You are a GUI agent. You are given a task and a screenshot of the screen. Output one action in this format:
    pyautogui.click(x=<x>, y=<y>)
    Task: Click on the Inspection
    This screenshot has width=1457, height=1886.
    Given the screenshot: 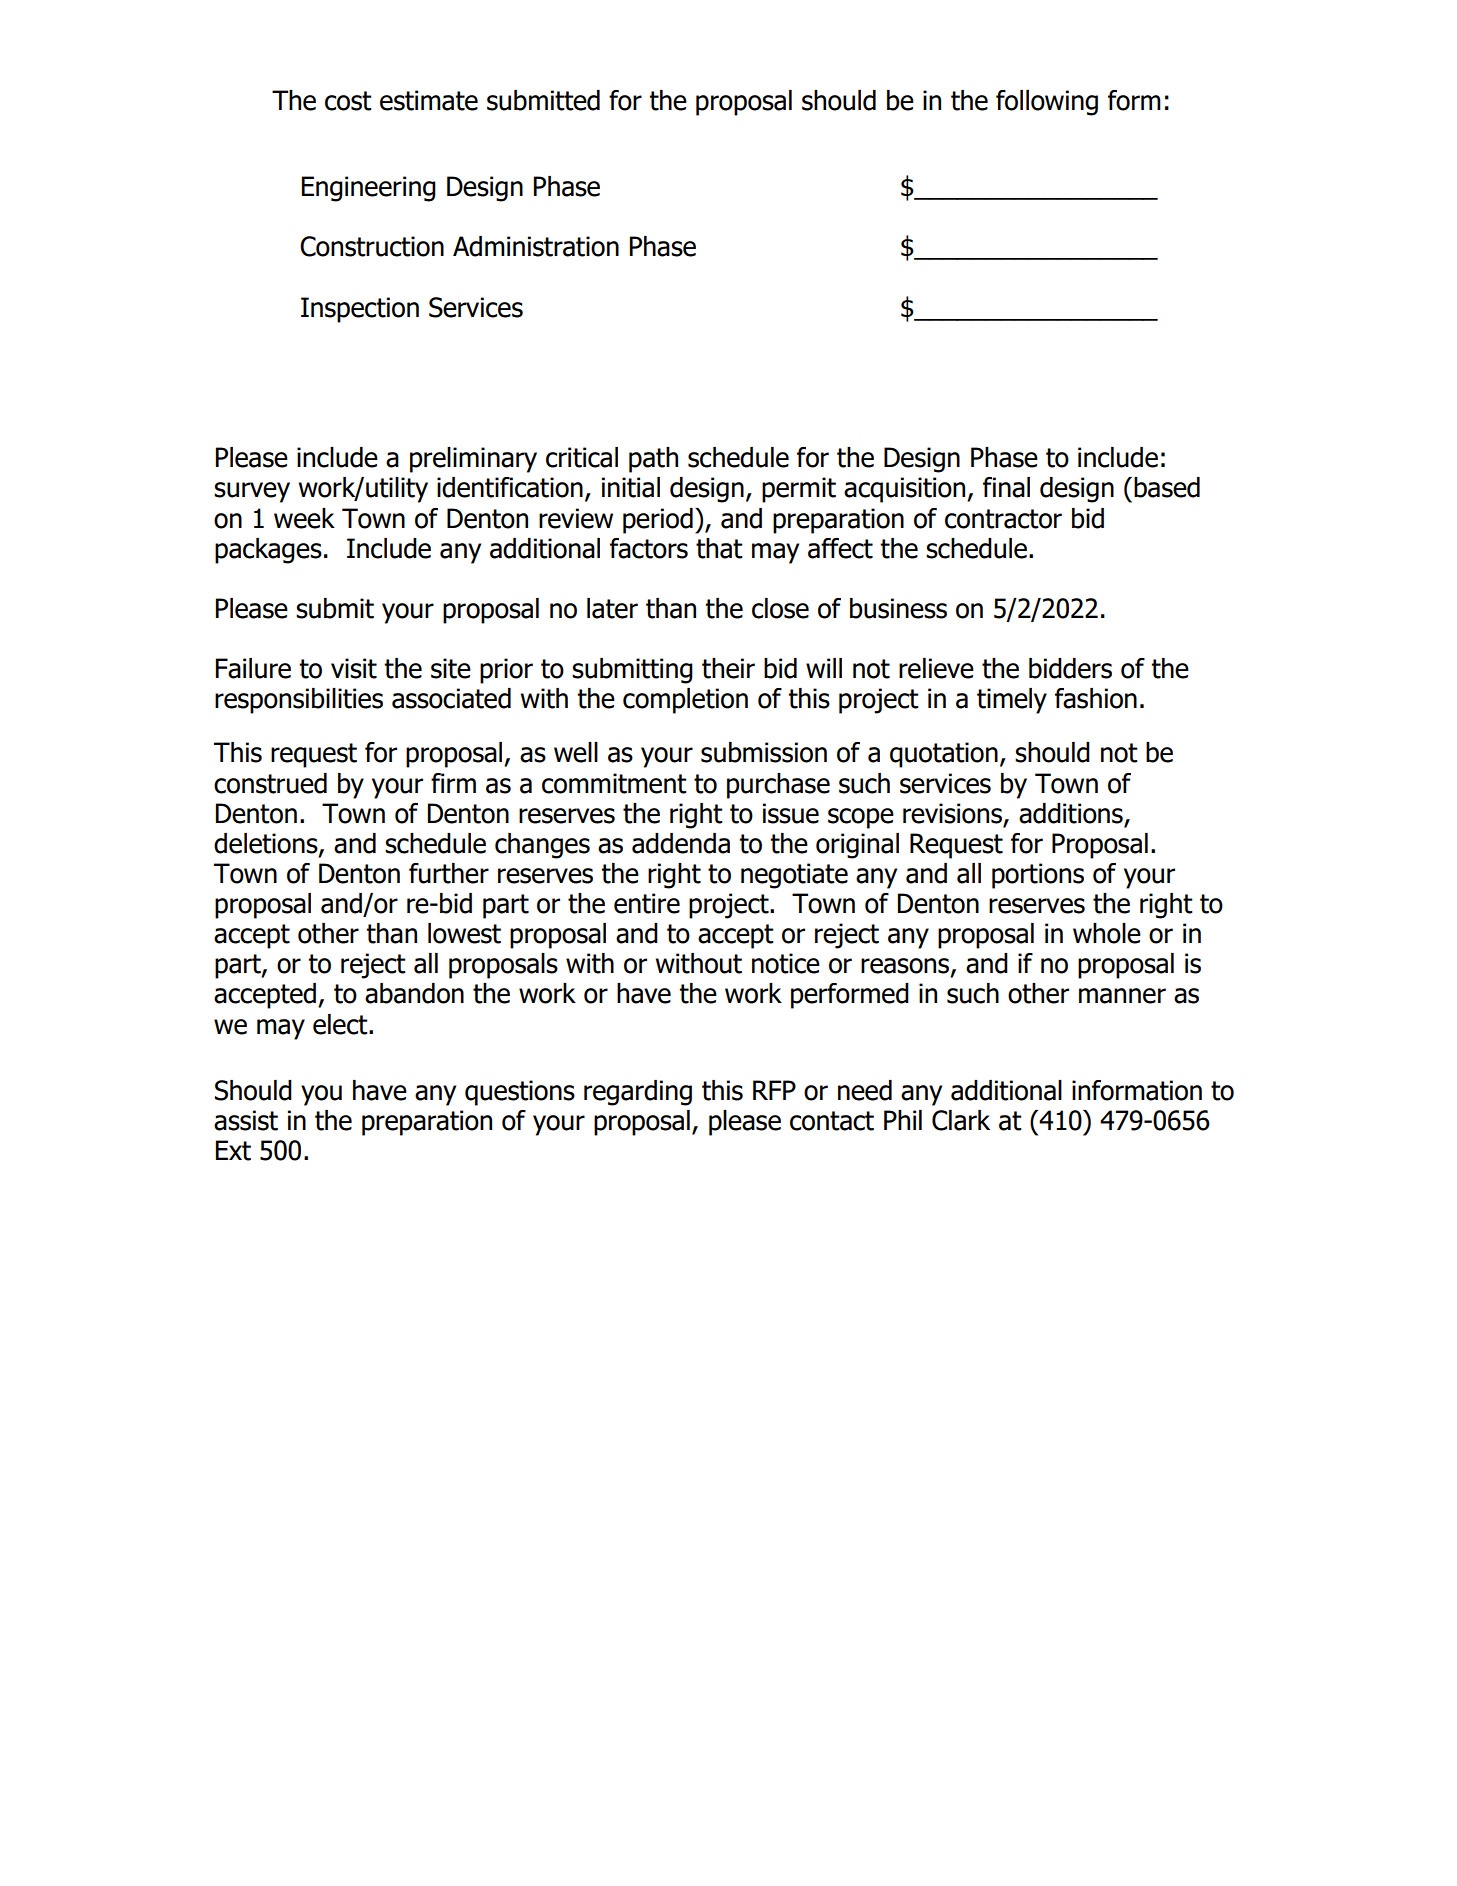 What is the action you would take?
    pyautogui.click(x=360, y=310)
